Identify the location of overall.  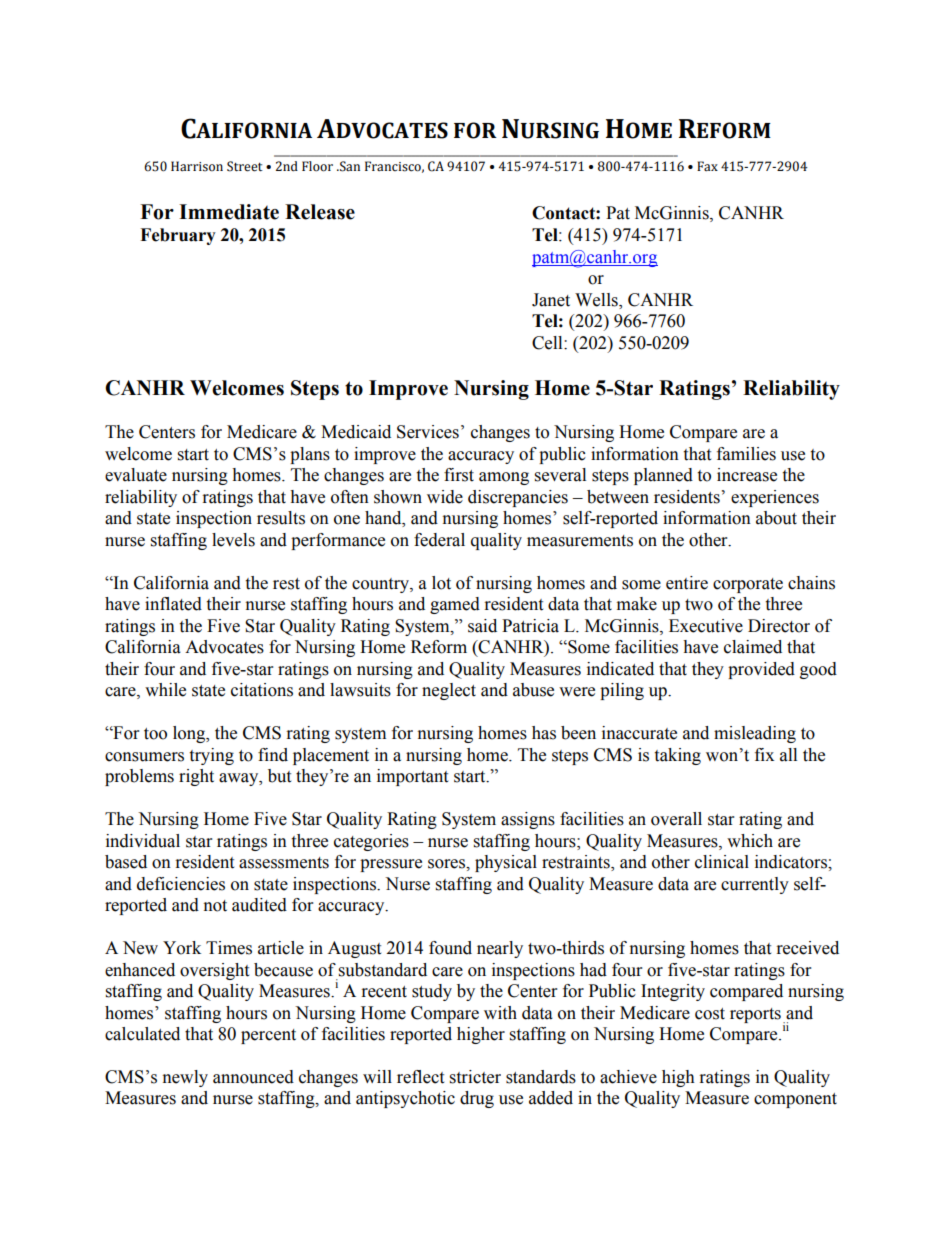
(676, 819).
